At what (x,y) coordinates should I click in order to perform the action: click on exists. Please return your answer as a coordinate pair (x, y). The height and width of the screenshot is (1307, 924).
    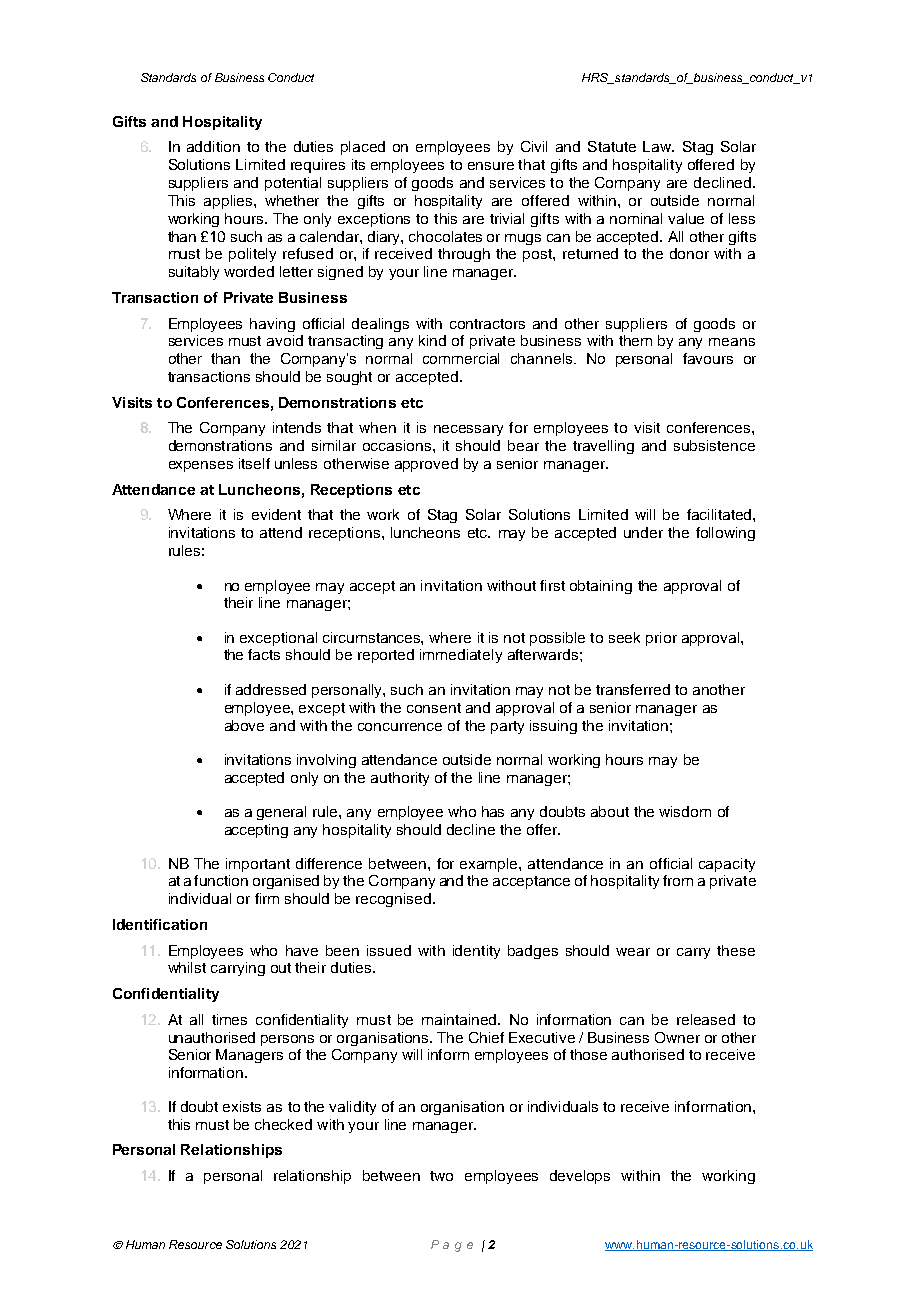
    Looking at the image, I should click on (242, 1106).
